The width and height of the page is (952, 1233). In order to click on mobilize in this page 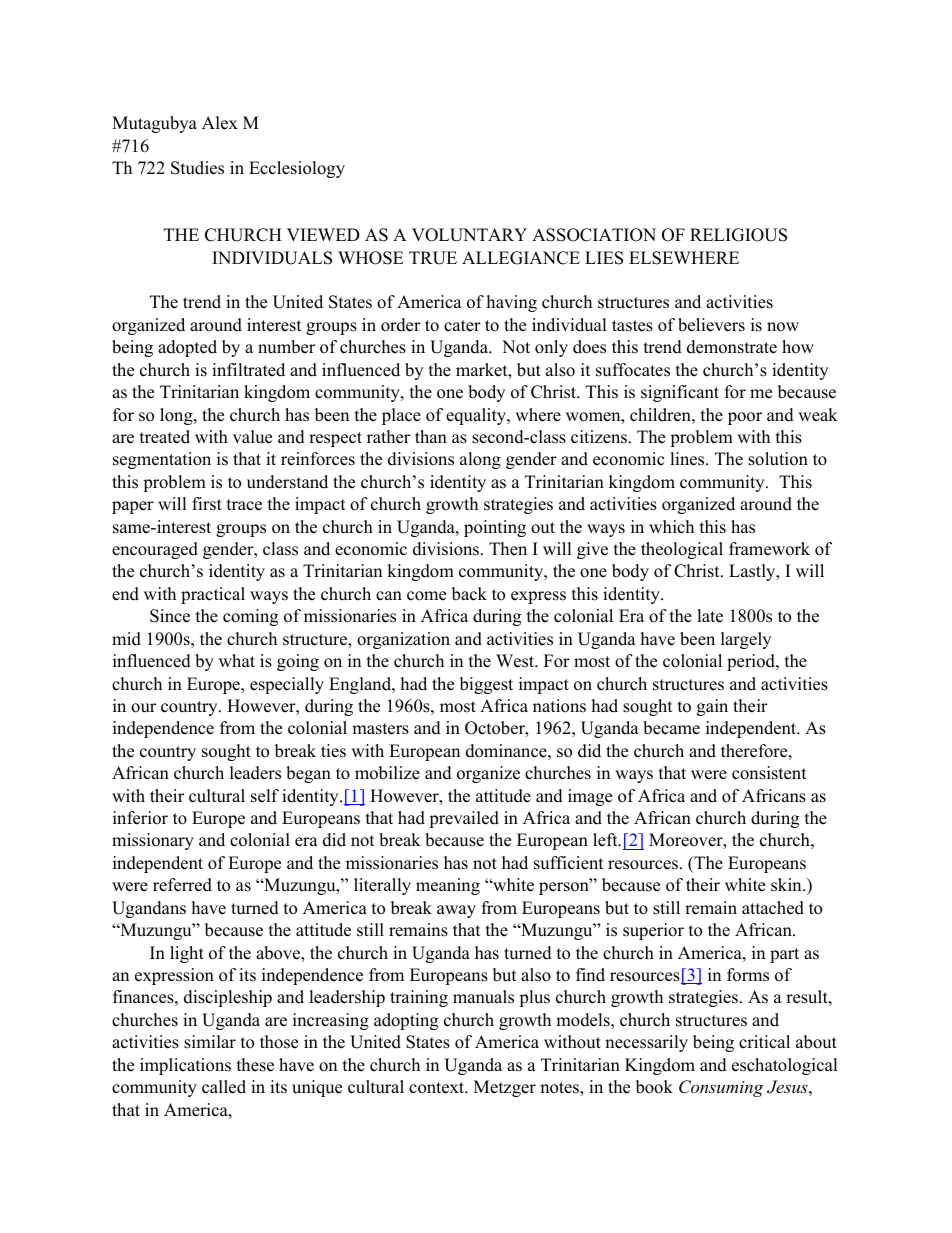, I will do `click(387, 773)`.
